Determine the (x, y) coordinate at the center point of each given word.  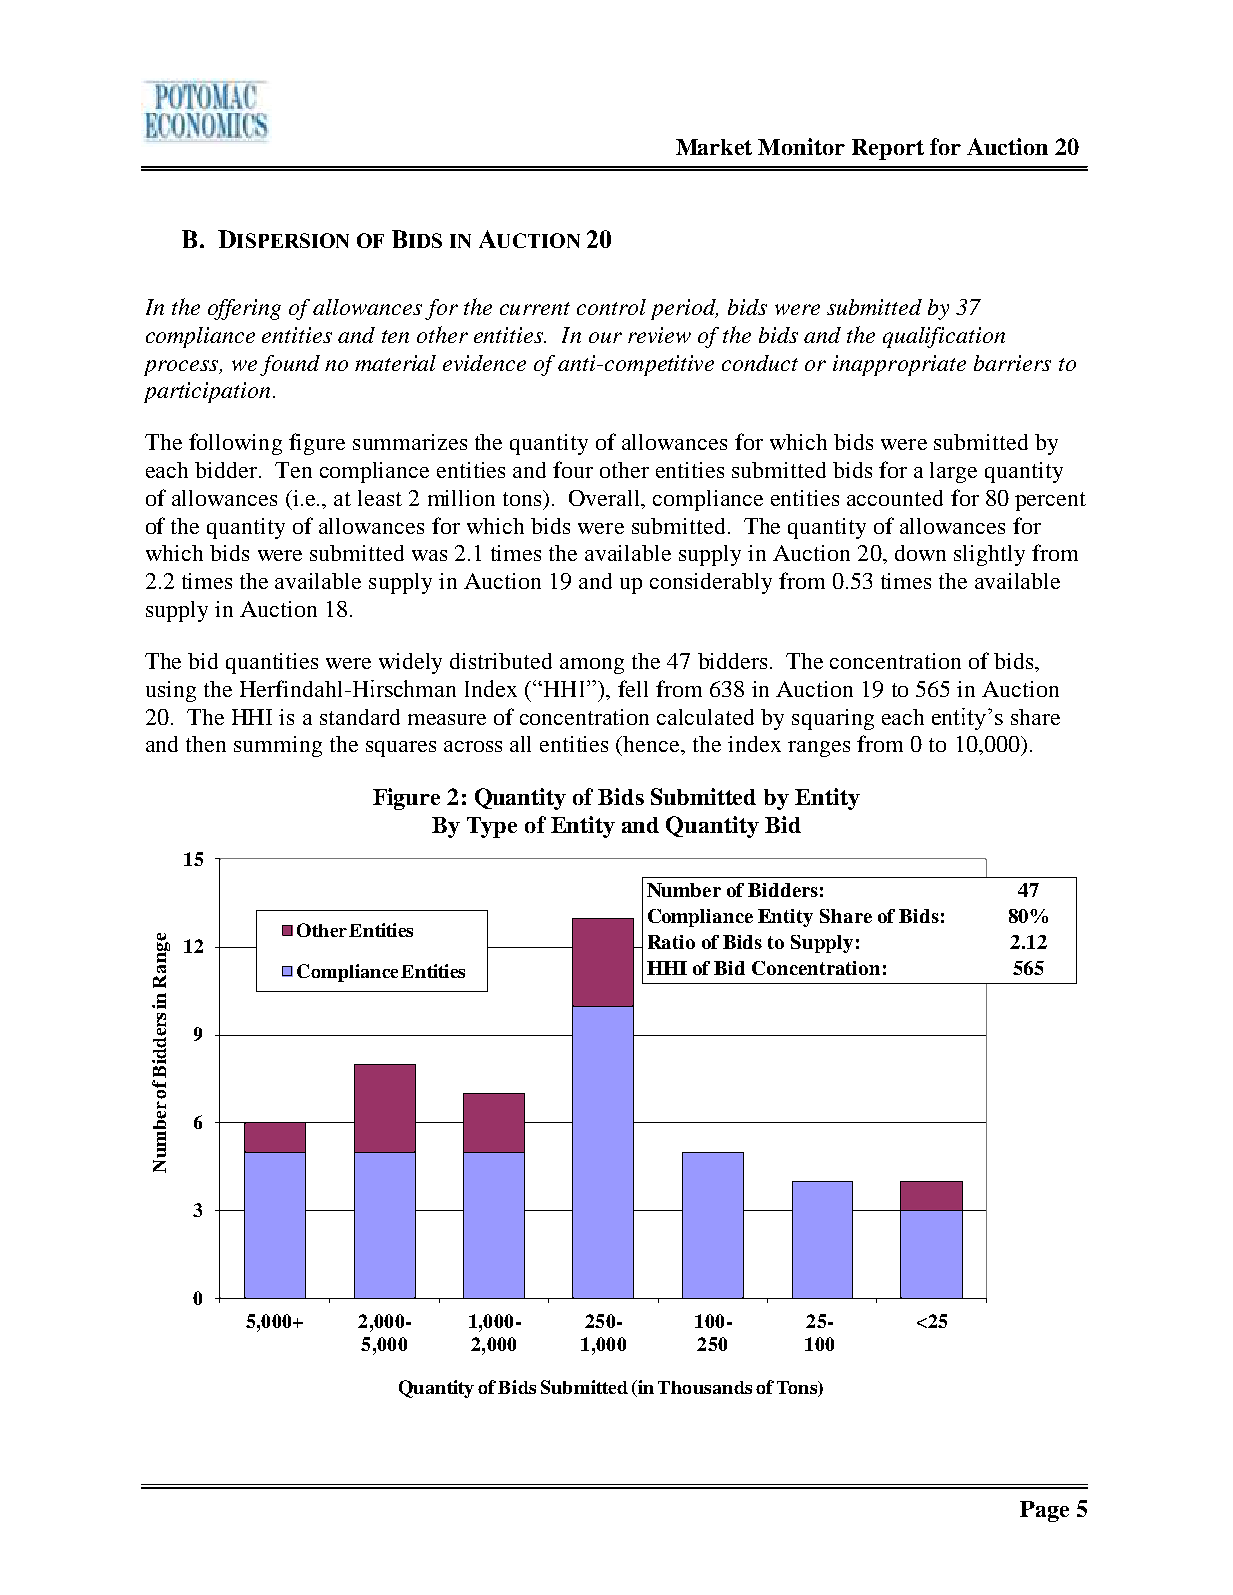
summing (278, 746)
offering (244, 309)
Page (1044, 1511)
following (235, 444)
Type (492, 827)
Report (888, 149)
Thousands (705, 1387)
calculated (705, 717)
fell (633, 688)
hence (653, 745)
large (953, 472)
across (473, 746)
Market (714, 147)
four (573, 469)
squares (401, 749)
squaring (833, 719)
